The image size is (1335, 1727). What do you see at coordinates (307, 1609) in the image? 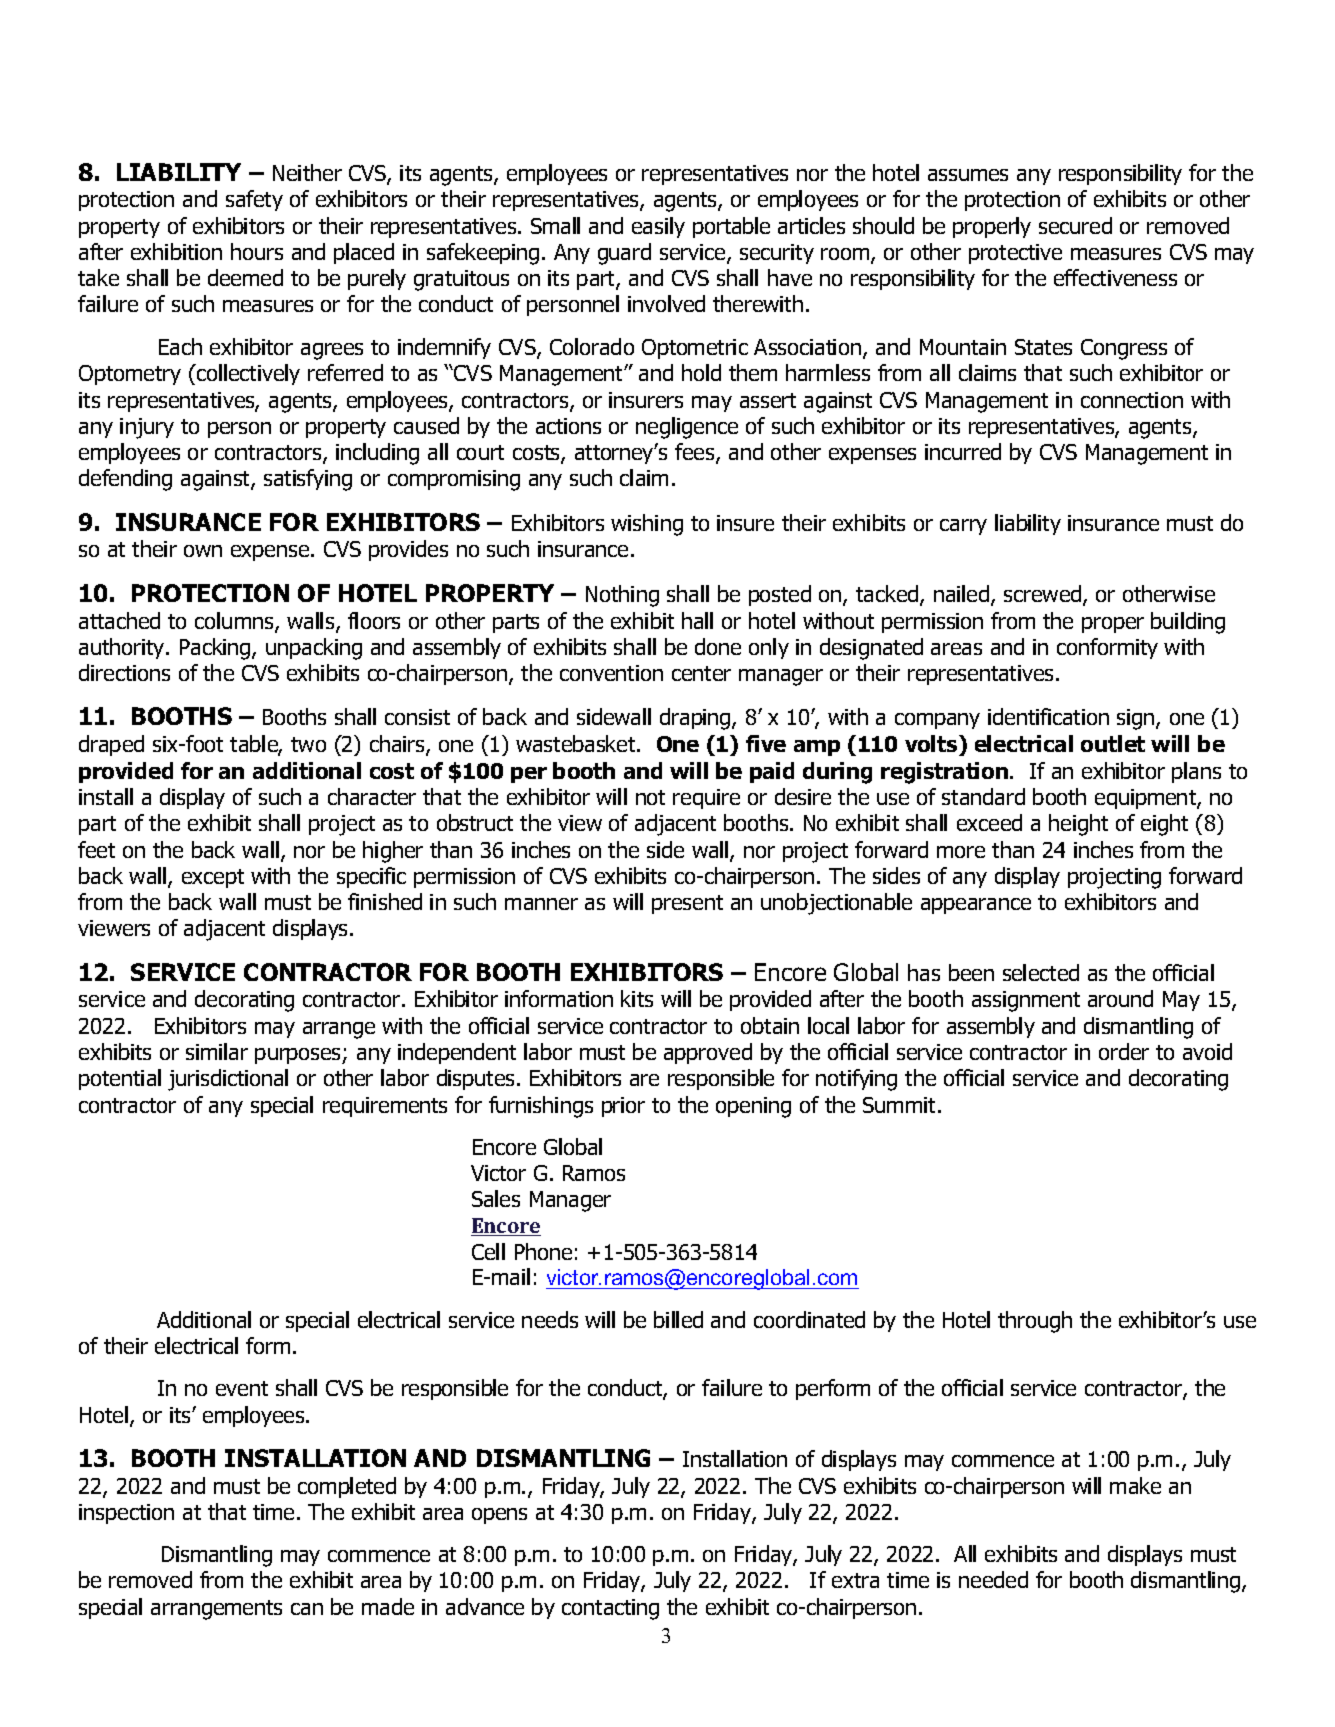
I see `can` at bounding box center [307, 1609].
